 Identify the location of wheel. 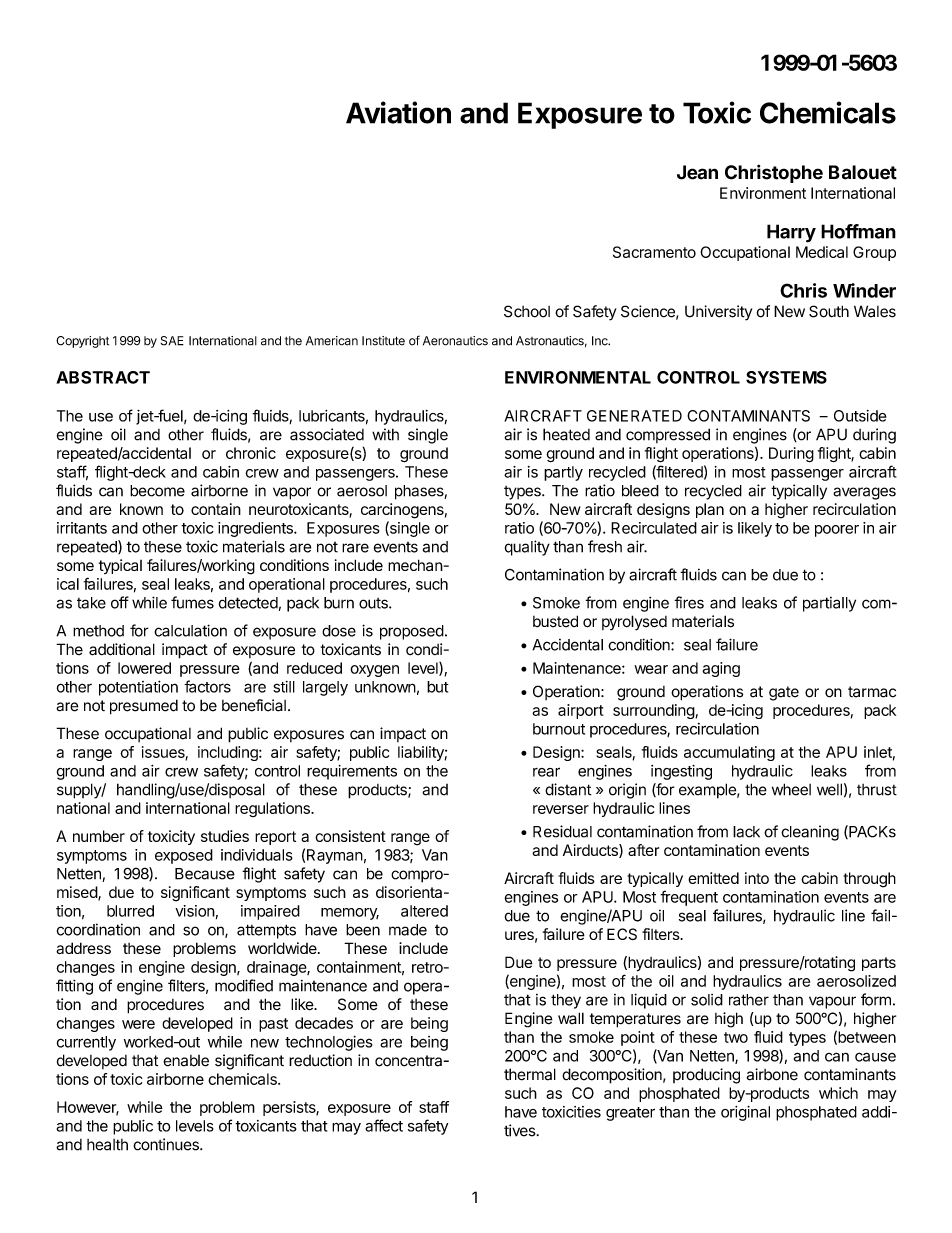
(791, 789).
